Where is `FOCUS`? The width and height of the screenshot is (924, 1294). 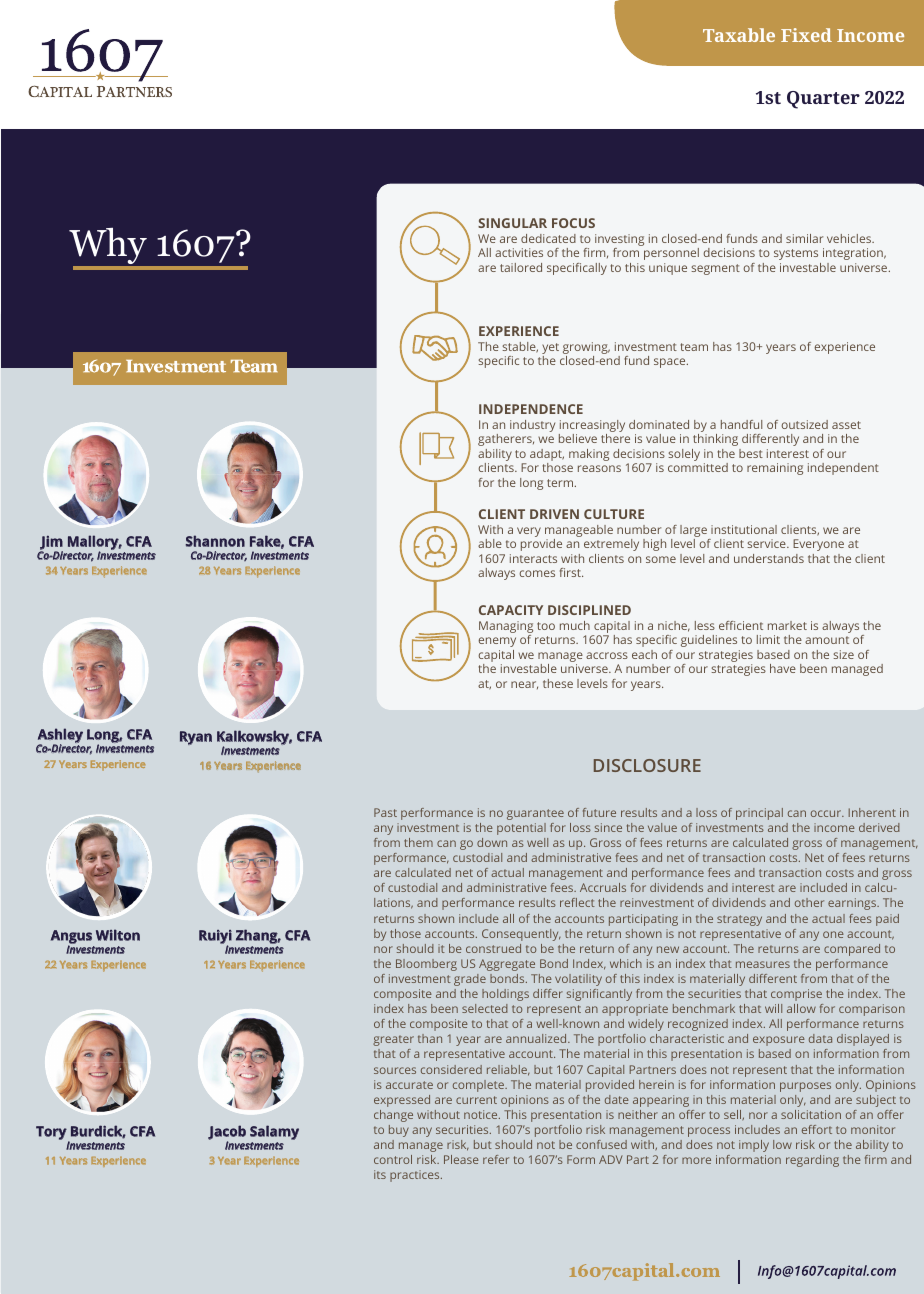
FOCUS is located at coordinates (573, 223).
